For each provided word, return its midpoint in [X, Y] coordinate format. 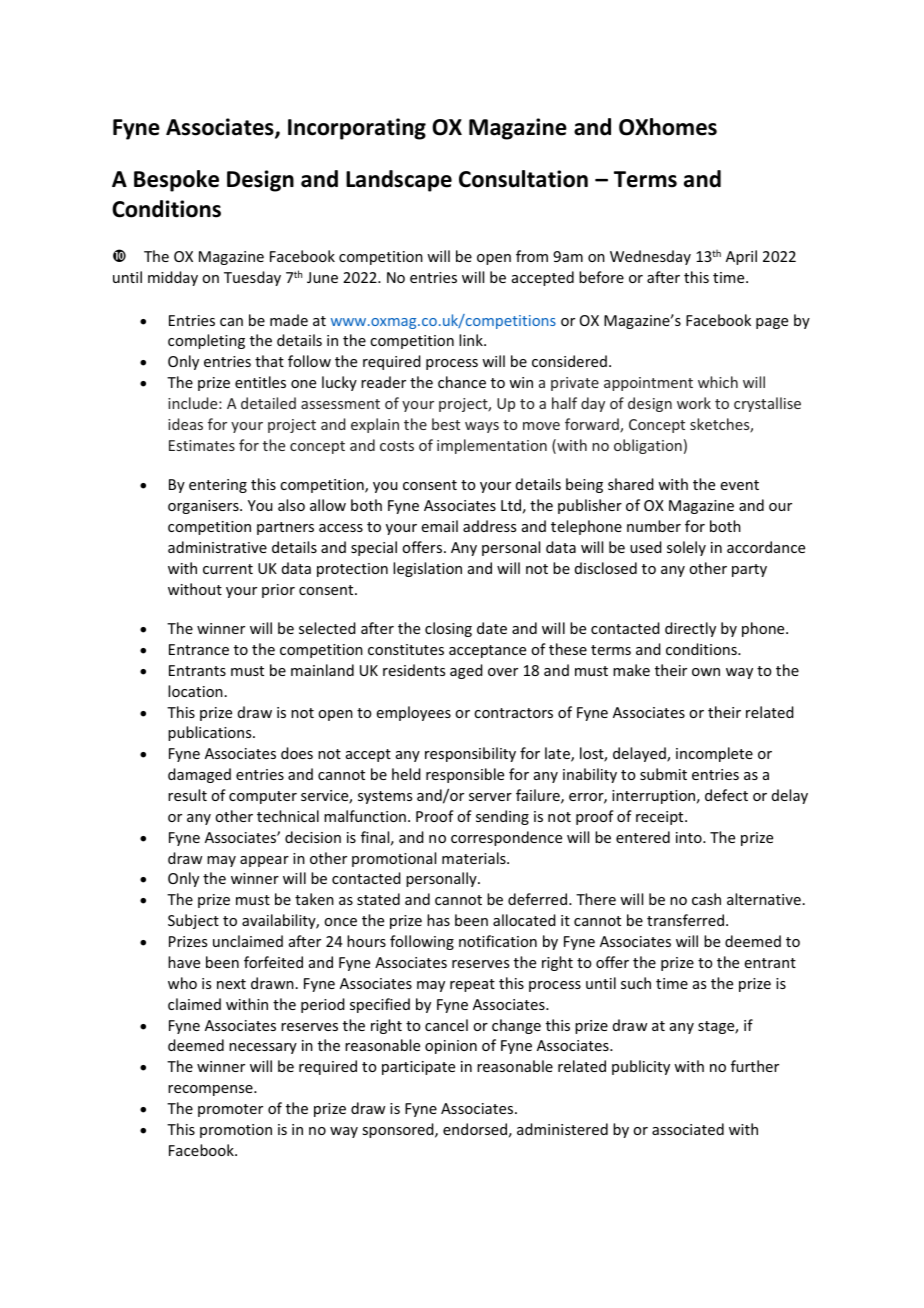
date [492, 628]
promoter [230, 1110]
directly [690, 629]
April [741, 257]
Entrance [199, 649]
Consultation [523, 179]
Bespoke [176, 181]
